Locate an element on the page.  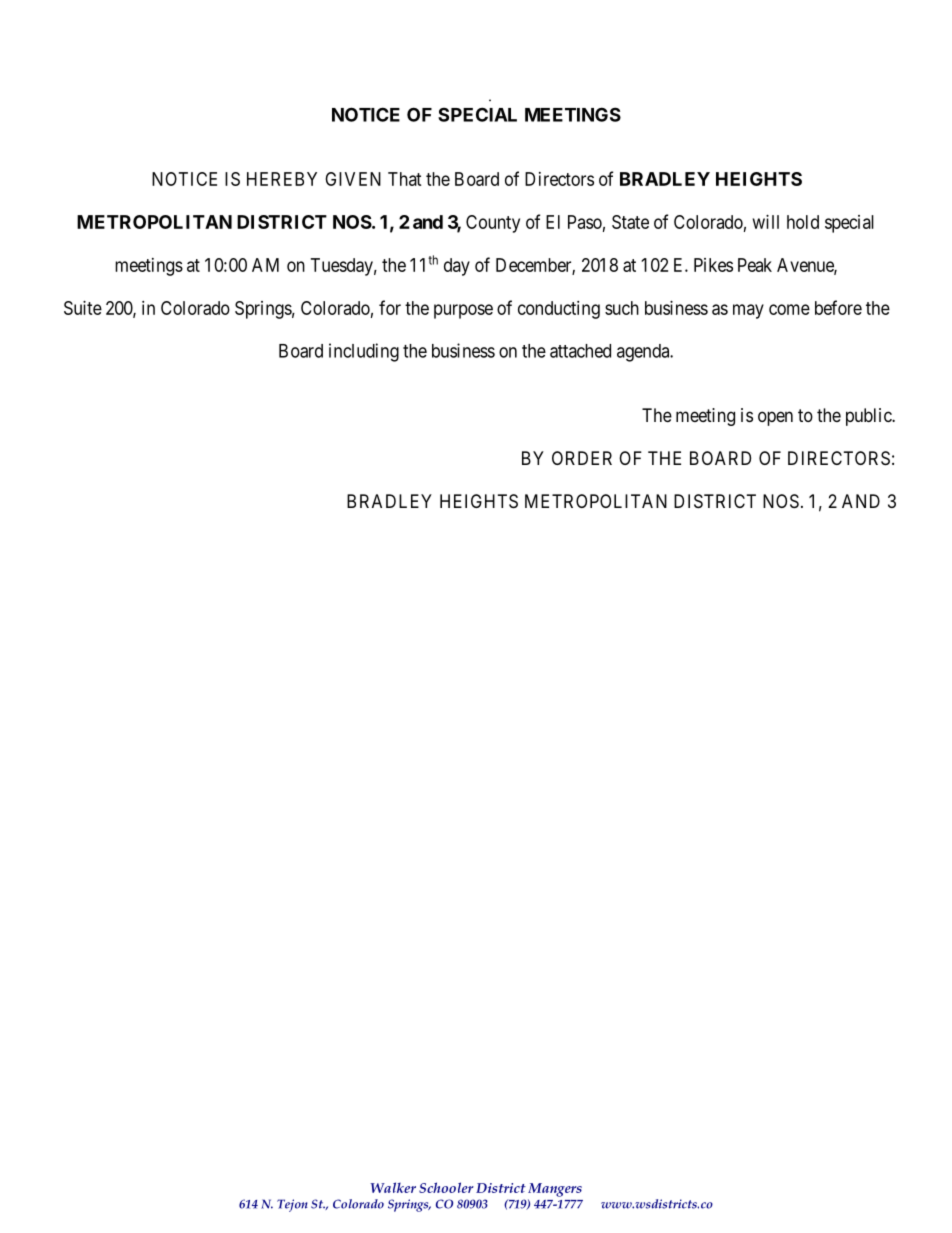
Walker is located at coordinates (393, 1187).
